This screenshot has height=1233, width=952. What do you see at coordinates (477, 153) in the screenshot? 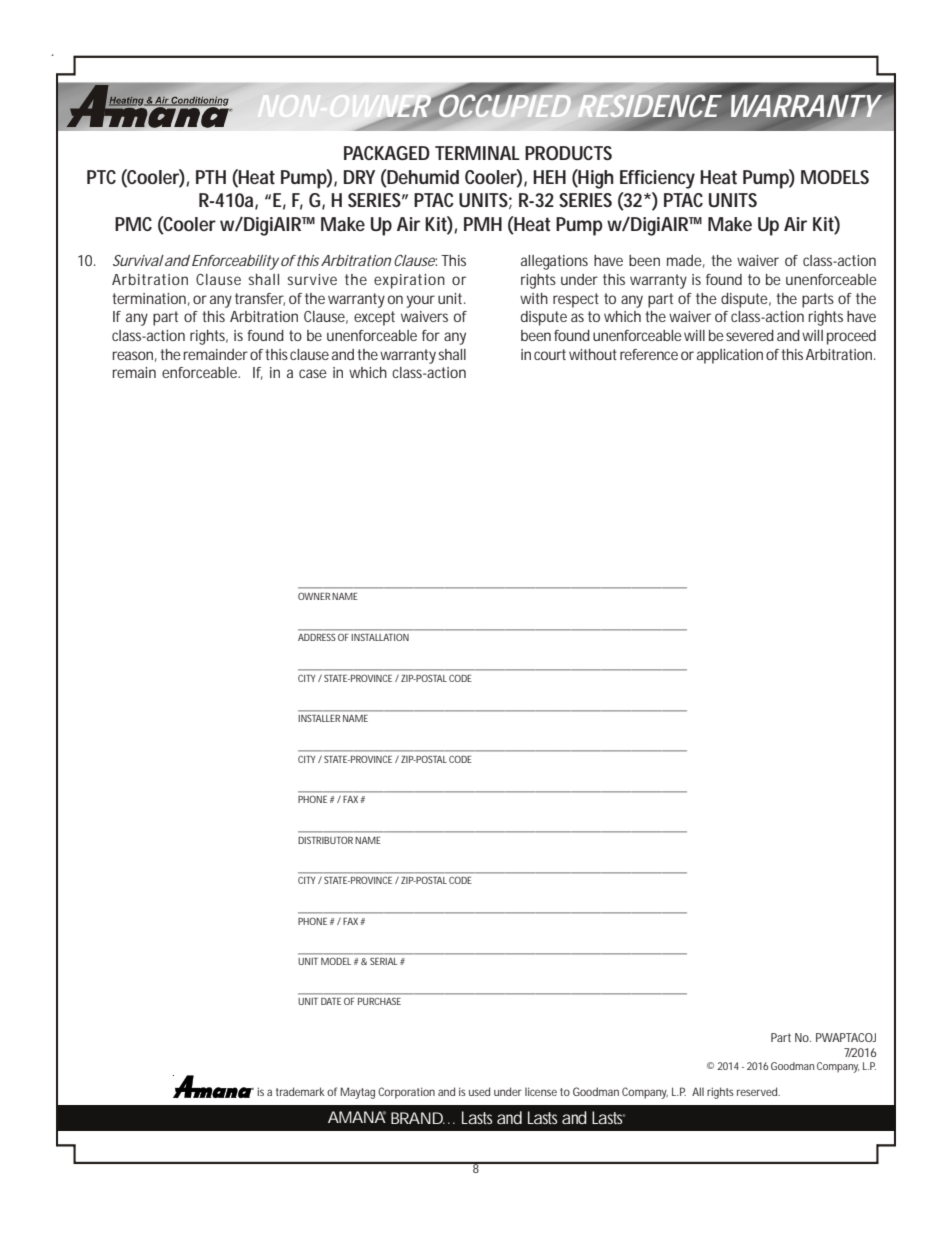
I see `TERMINAL` at bounding box center [477, 153].
